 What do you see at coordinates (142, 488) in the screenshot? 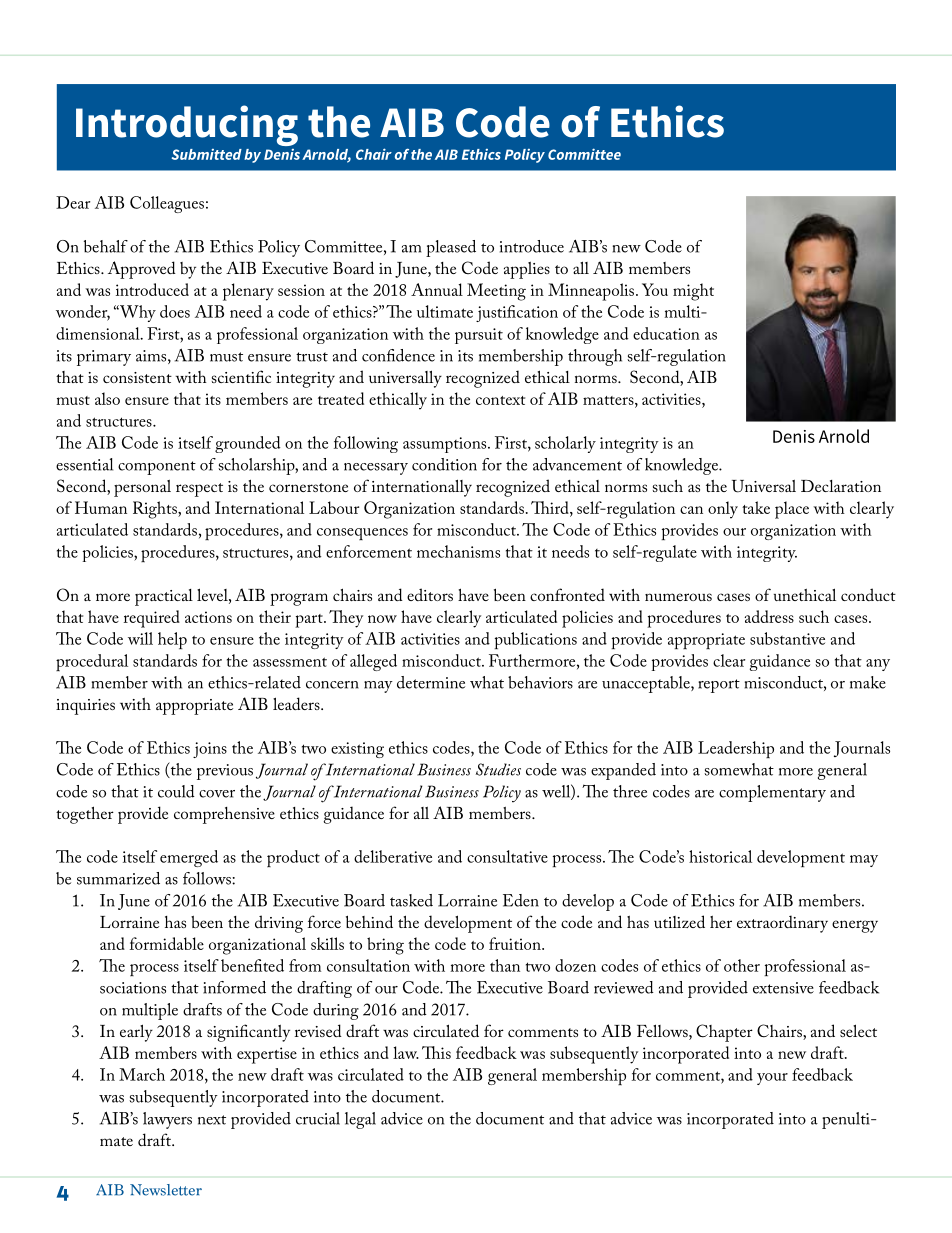
I see `personal` at bounding box center [142, 488].
